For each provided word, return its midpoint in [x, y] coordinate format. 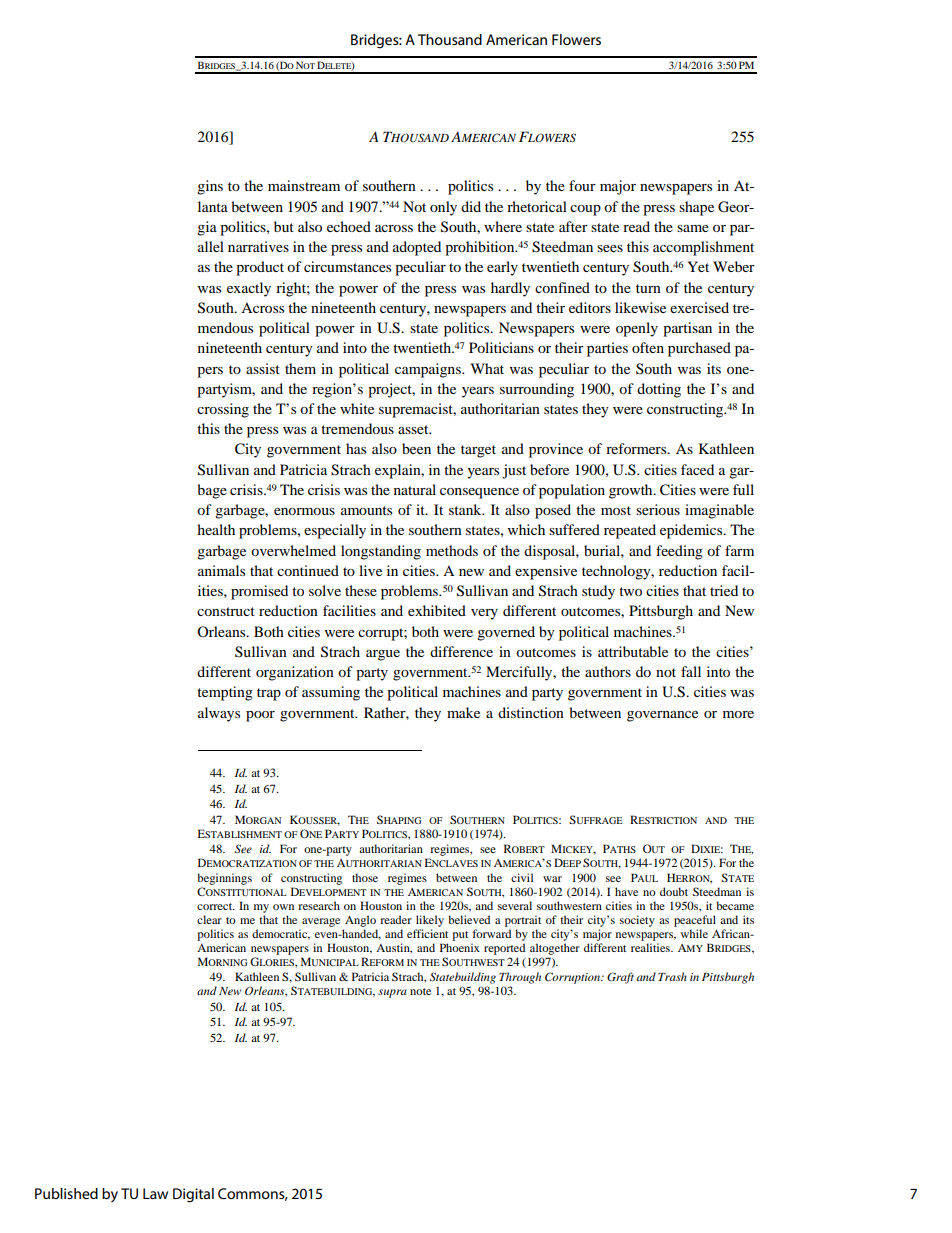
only [443, 208]
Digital [193, 1195]
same [693, 228]
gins [210, 187]
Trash [672, 976]
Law [155, 1193]
